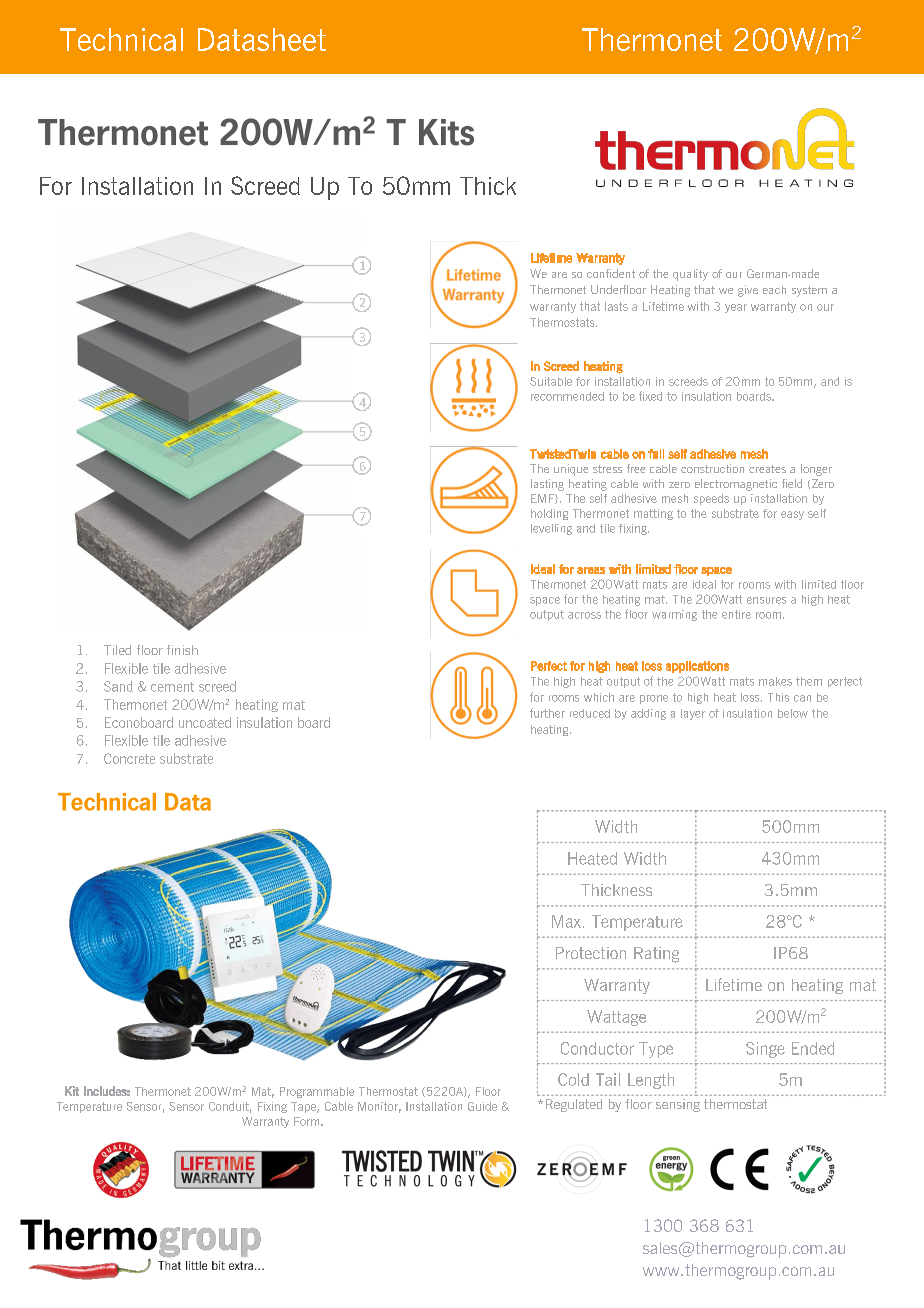  What do you see at coordinates (182, 650) in the screenshot?
I see `finish` at bounding box center [182, 650].
